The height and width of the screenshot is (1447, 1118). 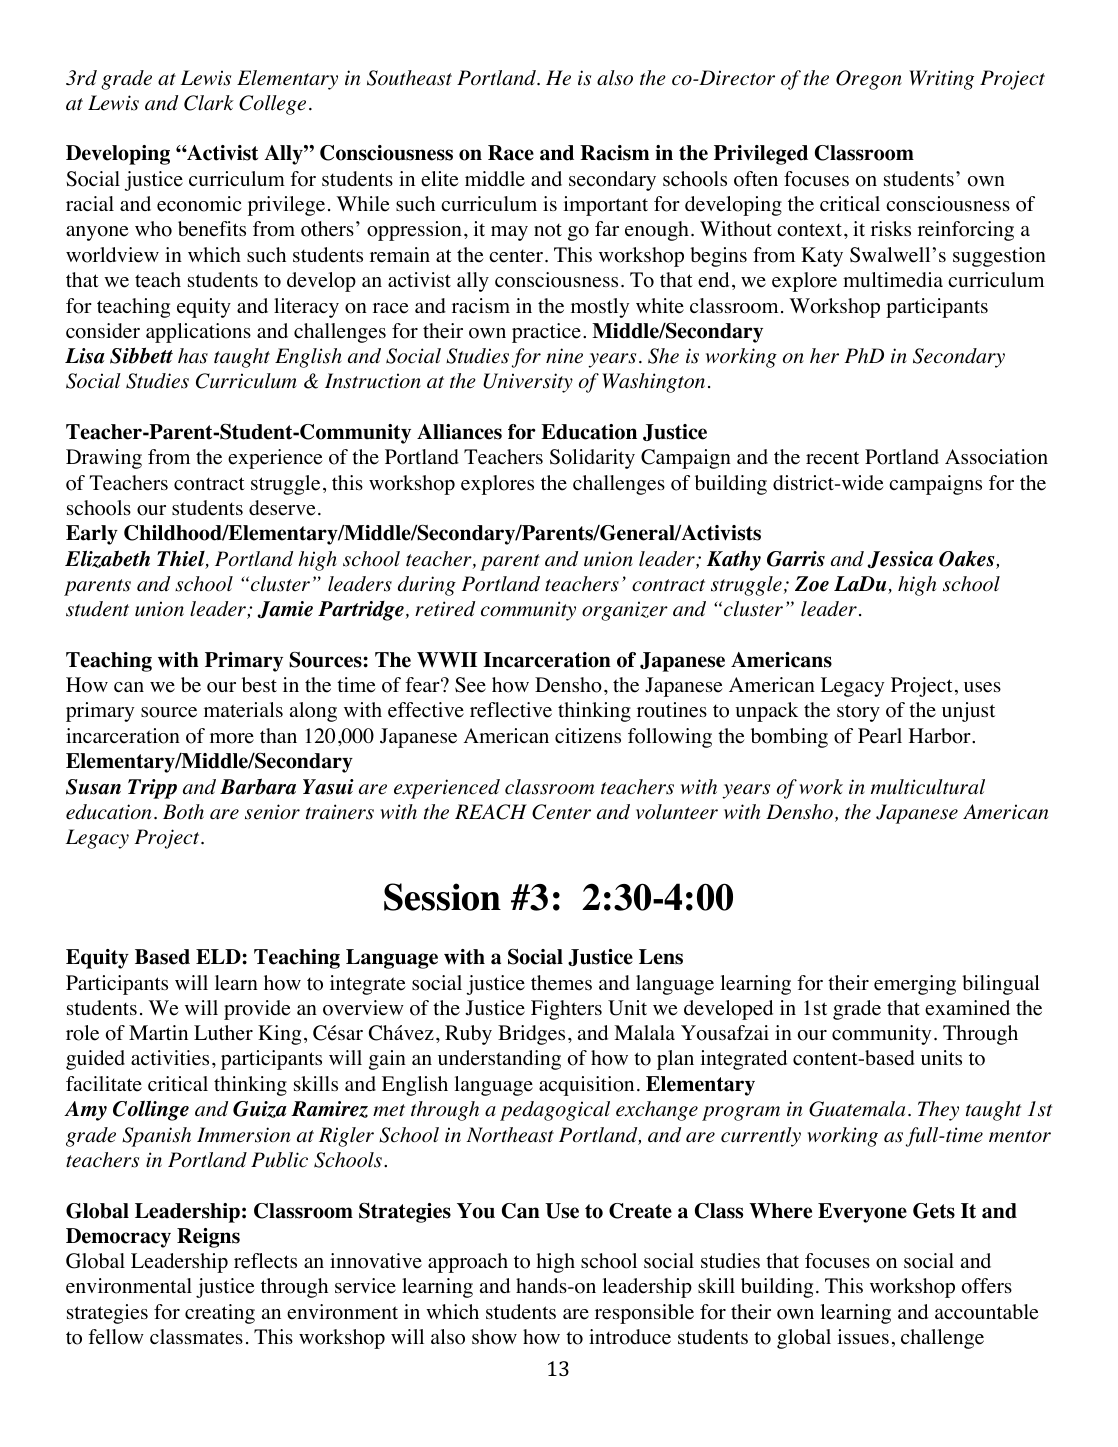 I want to click on Clark, so click(x=209, y=103).
